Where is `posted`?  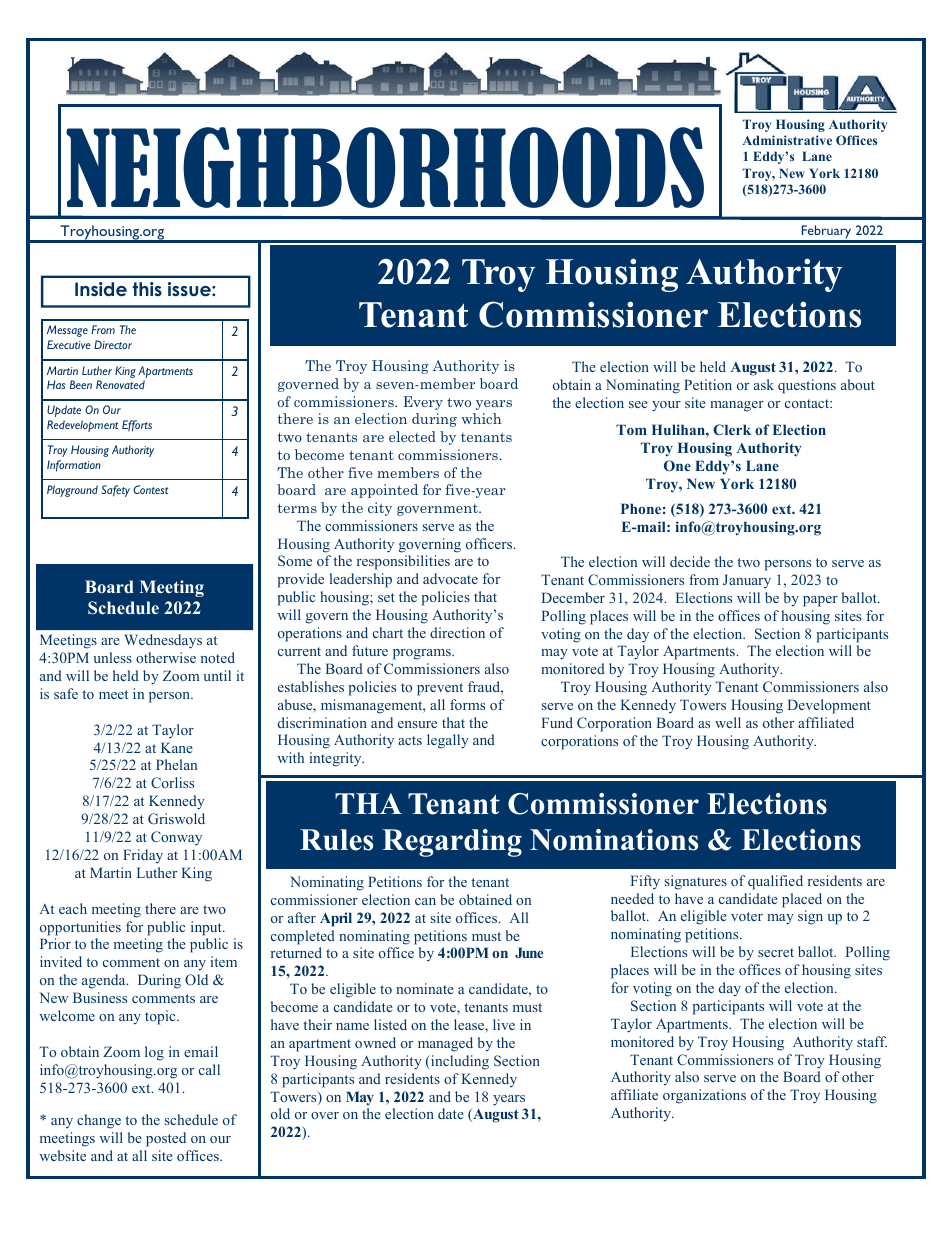
posted is located at coordinates (166, 1139).
